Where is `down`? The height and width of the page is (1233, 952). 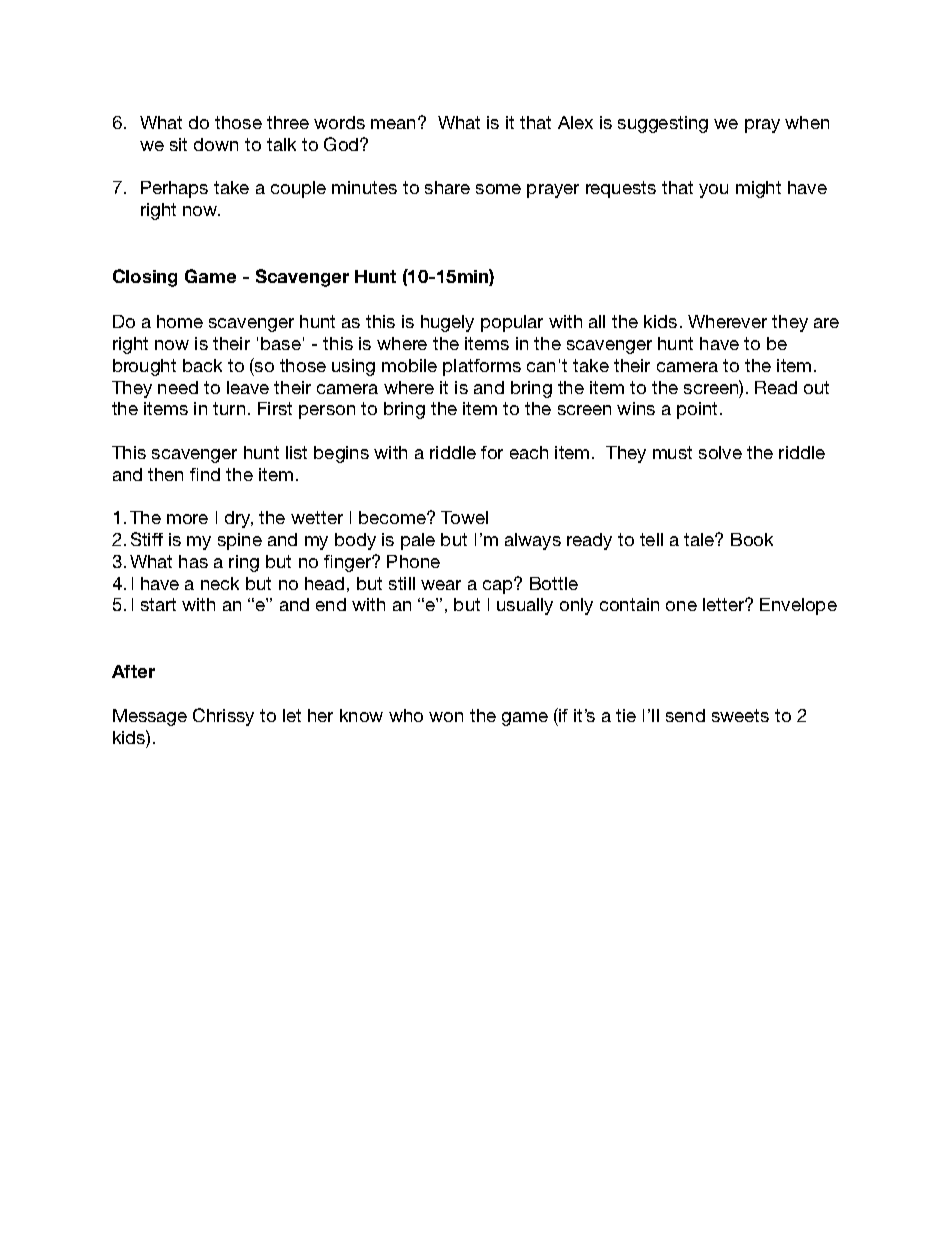 down is located at coordinates (216, 144).
